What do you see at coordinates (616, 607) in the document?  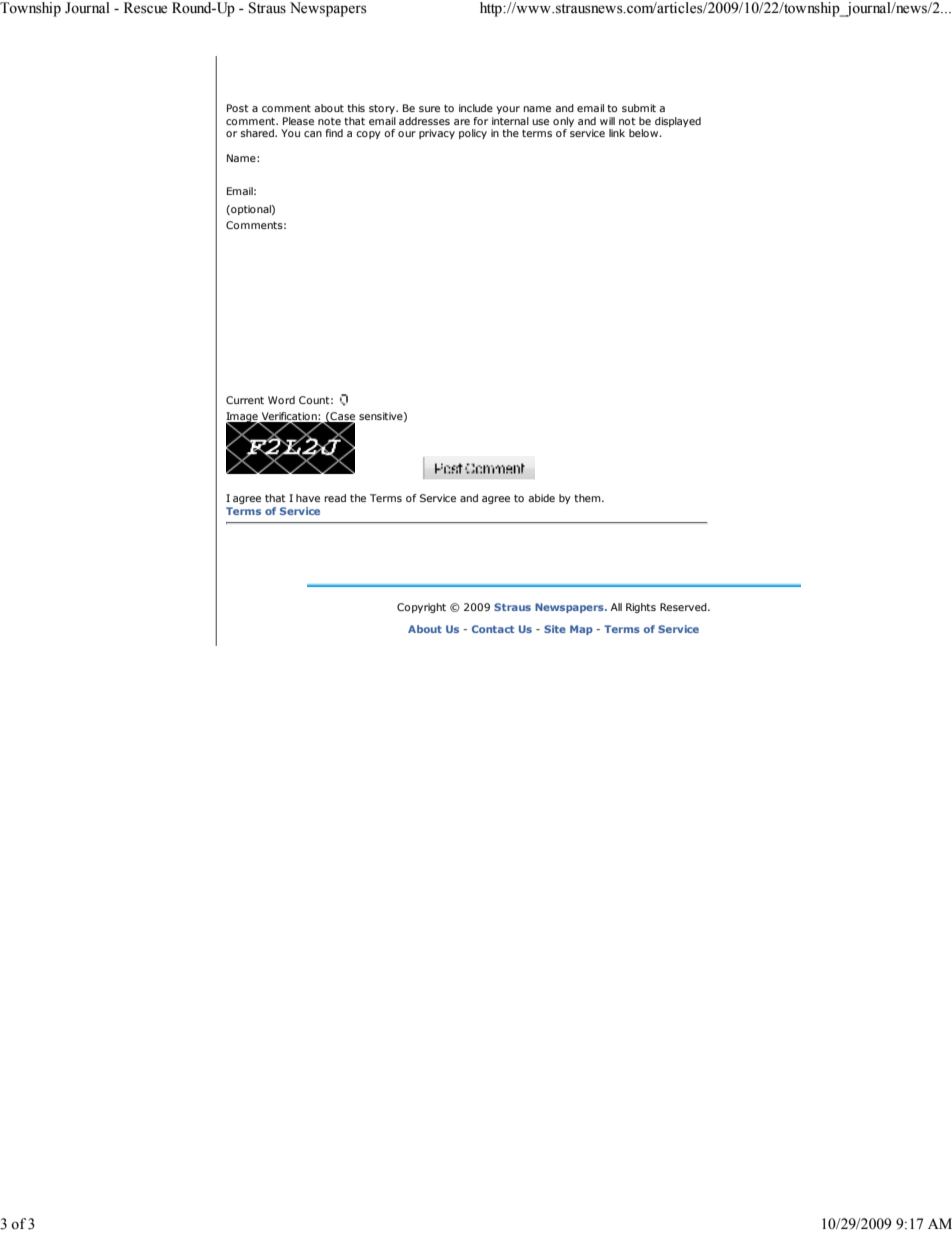 I see `All` at bounding box center [616, 607].
